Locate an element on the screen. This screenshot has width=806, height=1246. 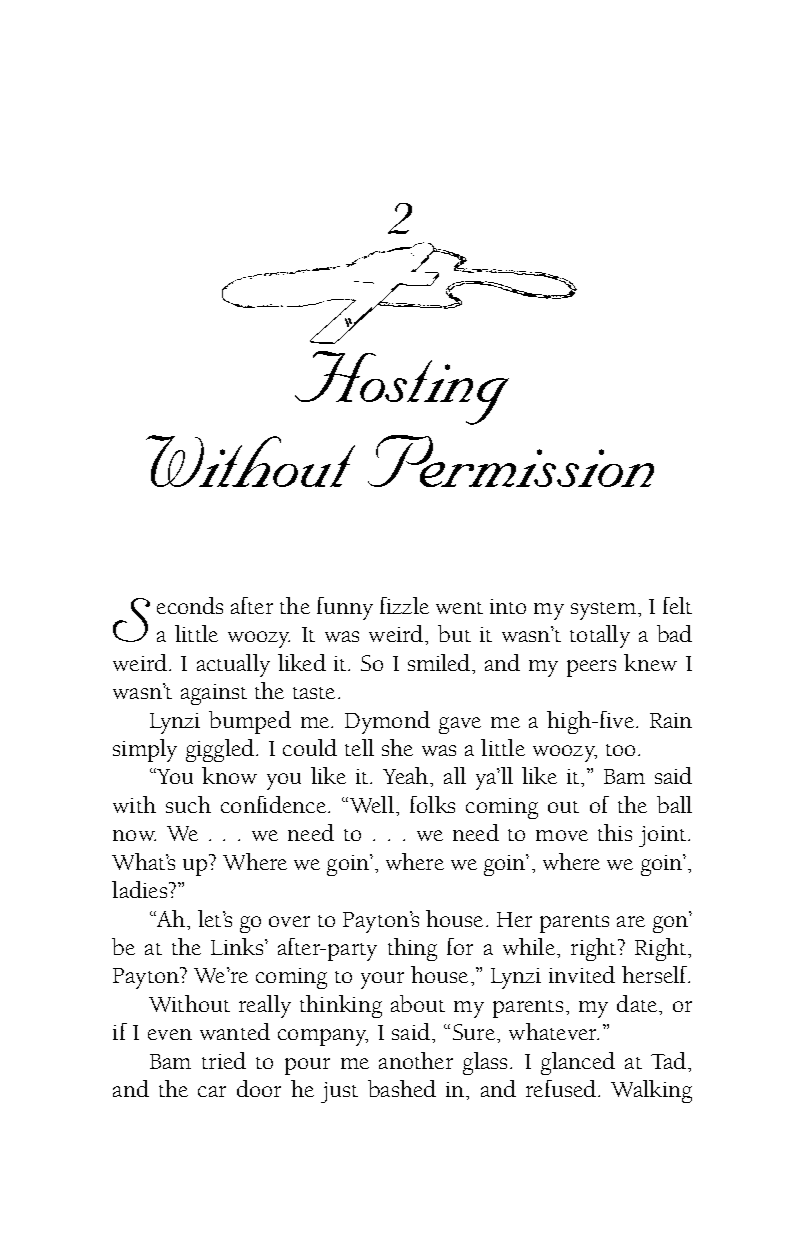
folks is located at coordinates (432, 804).
